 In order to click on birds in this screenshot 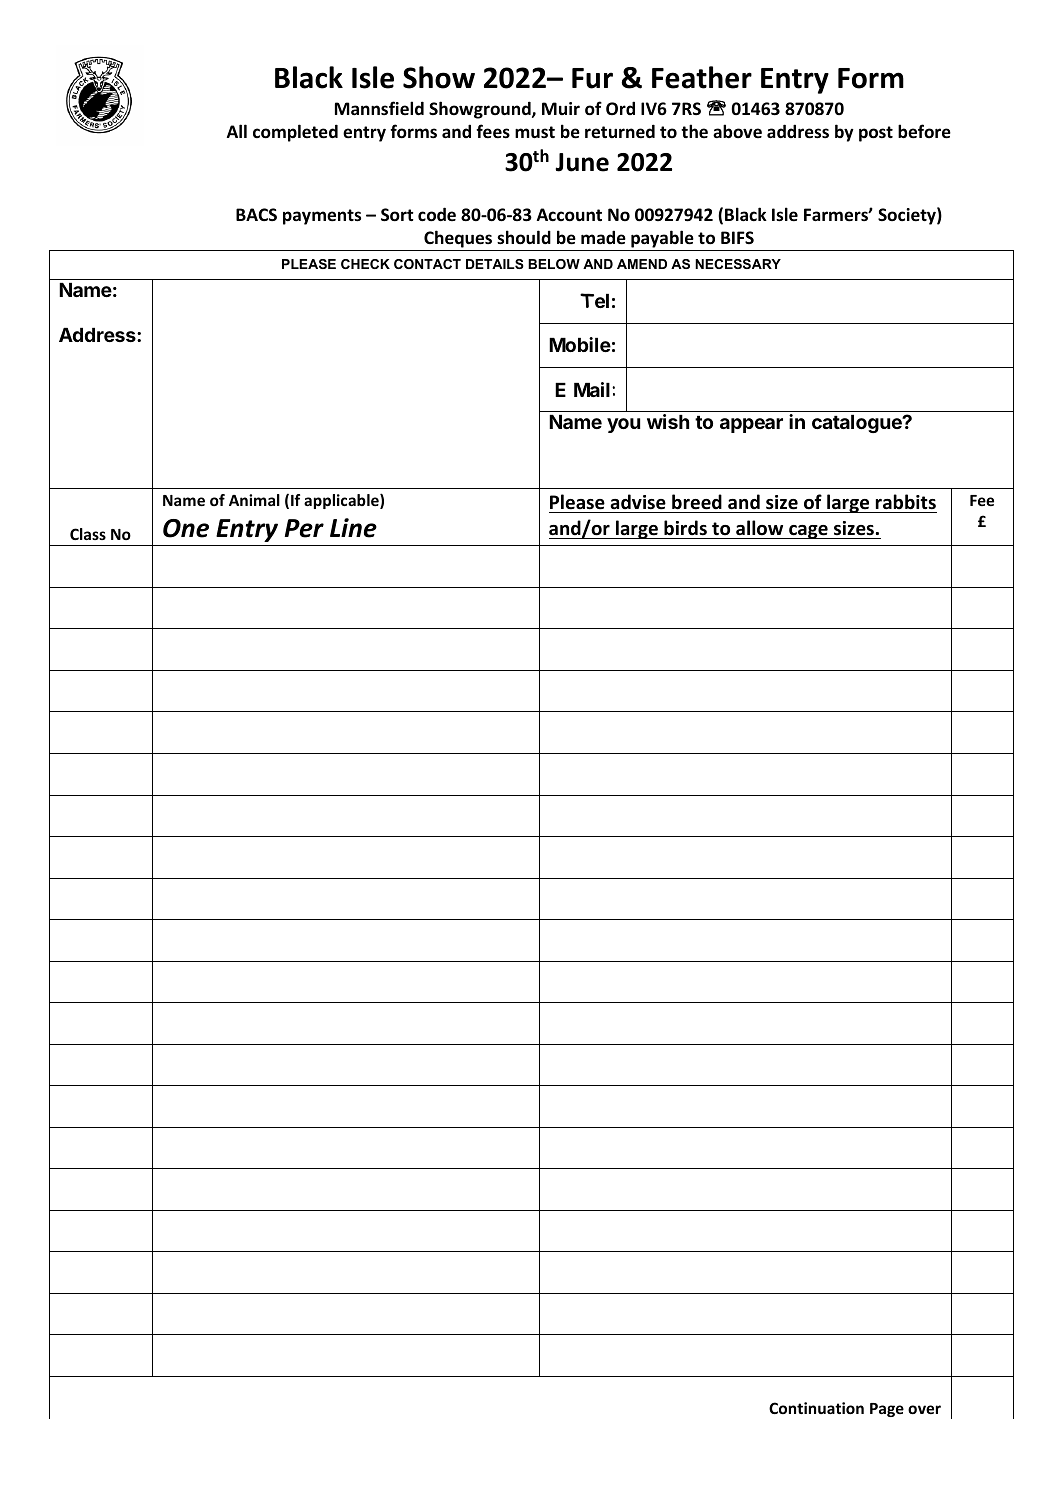, I will do `click(685, 528)`.
